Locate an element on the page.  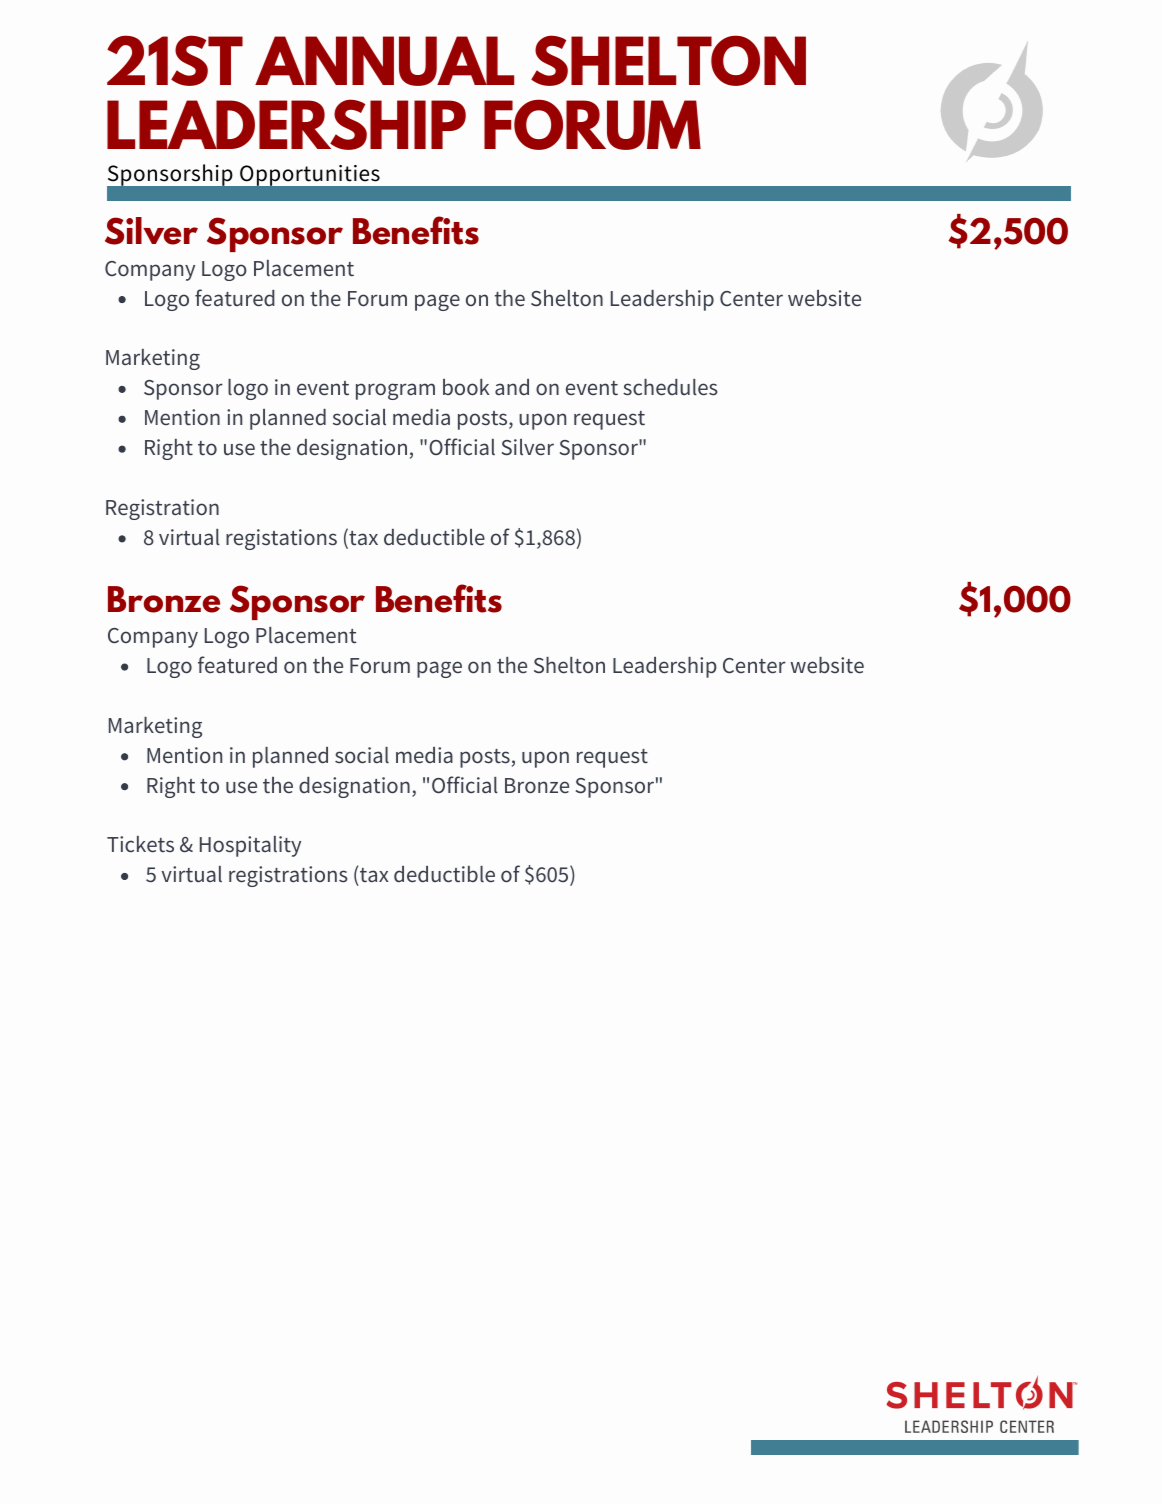
schedules is located at coordinates (670, 387).
